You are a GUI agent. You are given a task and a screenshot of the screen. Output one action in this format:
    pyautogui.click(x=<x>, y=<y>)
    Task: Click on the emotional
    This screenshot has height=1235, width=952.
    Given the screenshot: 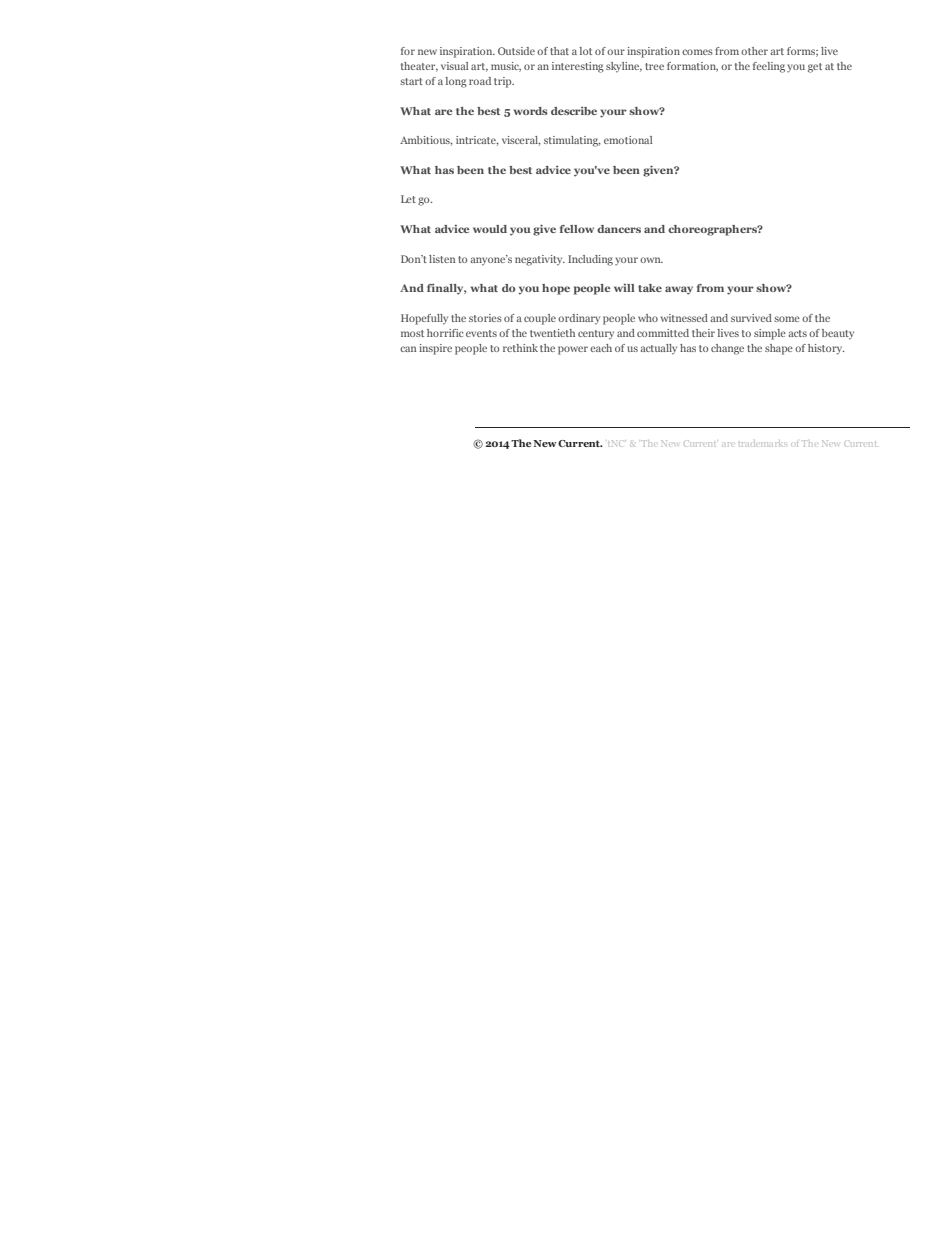 What is the action you would take?
    pyautogui.click(x=628, y=140)
